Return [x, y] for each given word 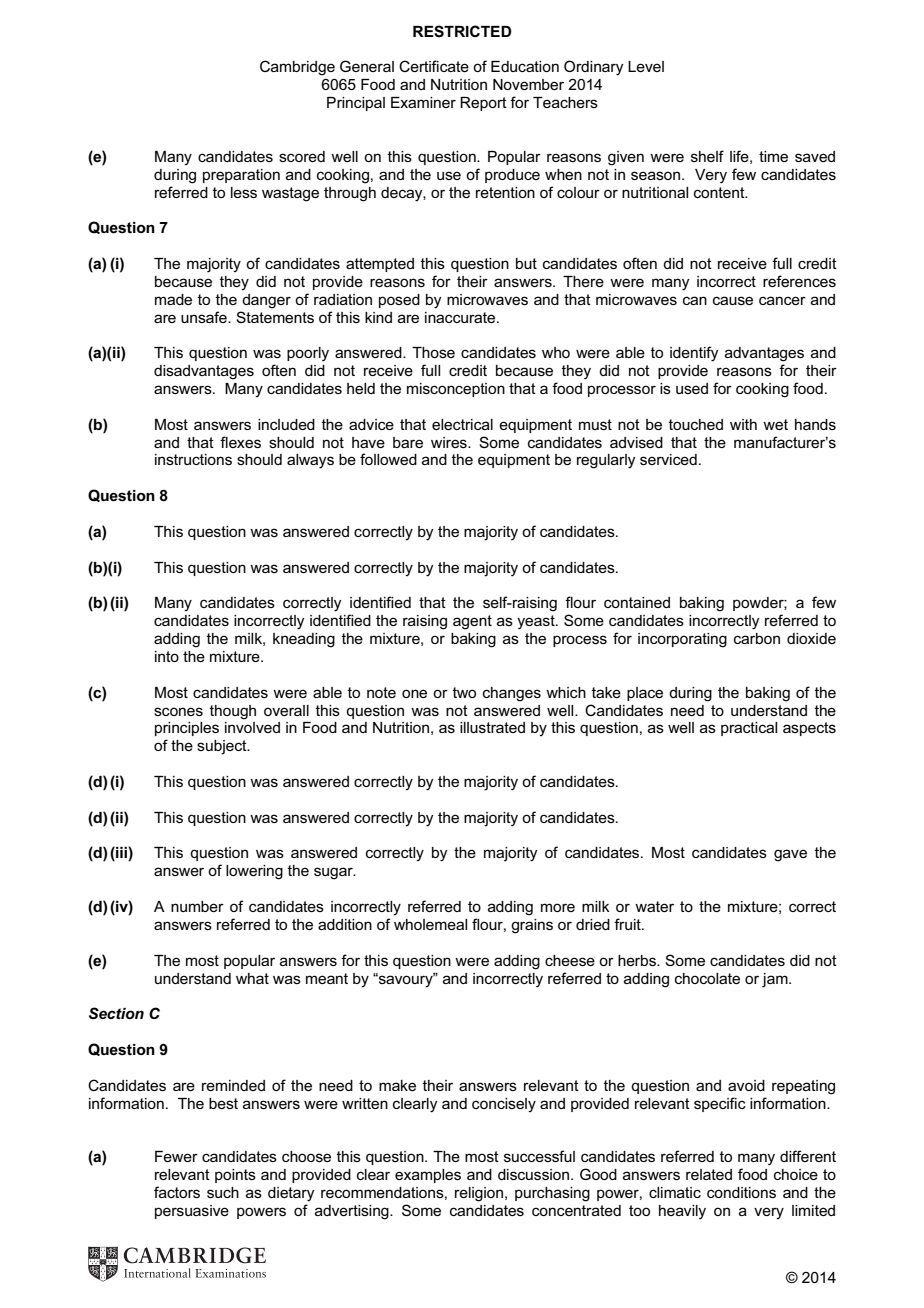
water [654, 906]
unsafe [205, 317]
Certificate [434, 66]
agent [472, 622]
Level [646, 66]
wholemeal [430, 924]
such [223, 1192]
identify [694, 354]
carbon [757, 638]
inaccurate [461, 317]
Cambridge [297, 68]
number [197, 906]
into [167, 656]
